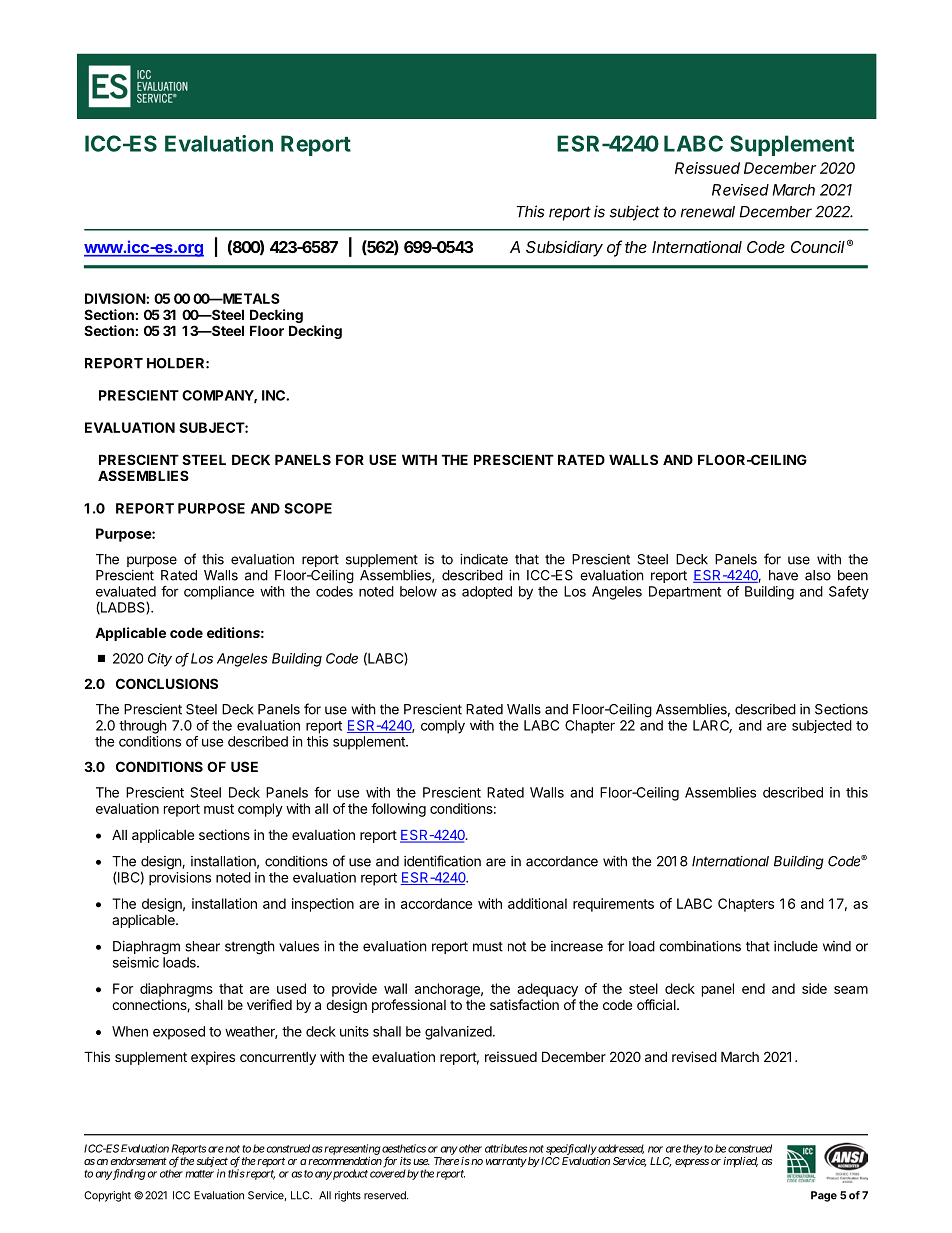  What do you see at coordinates (199, 1174) in the image?
I see `matter` at bounding box center [199, 1174].
